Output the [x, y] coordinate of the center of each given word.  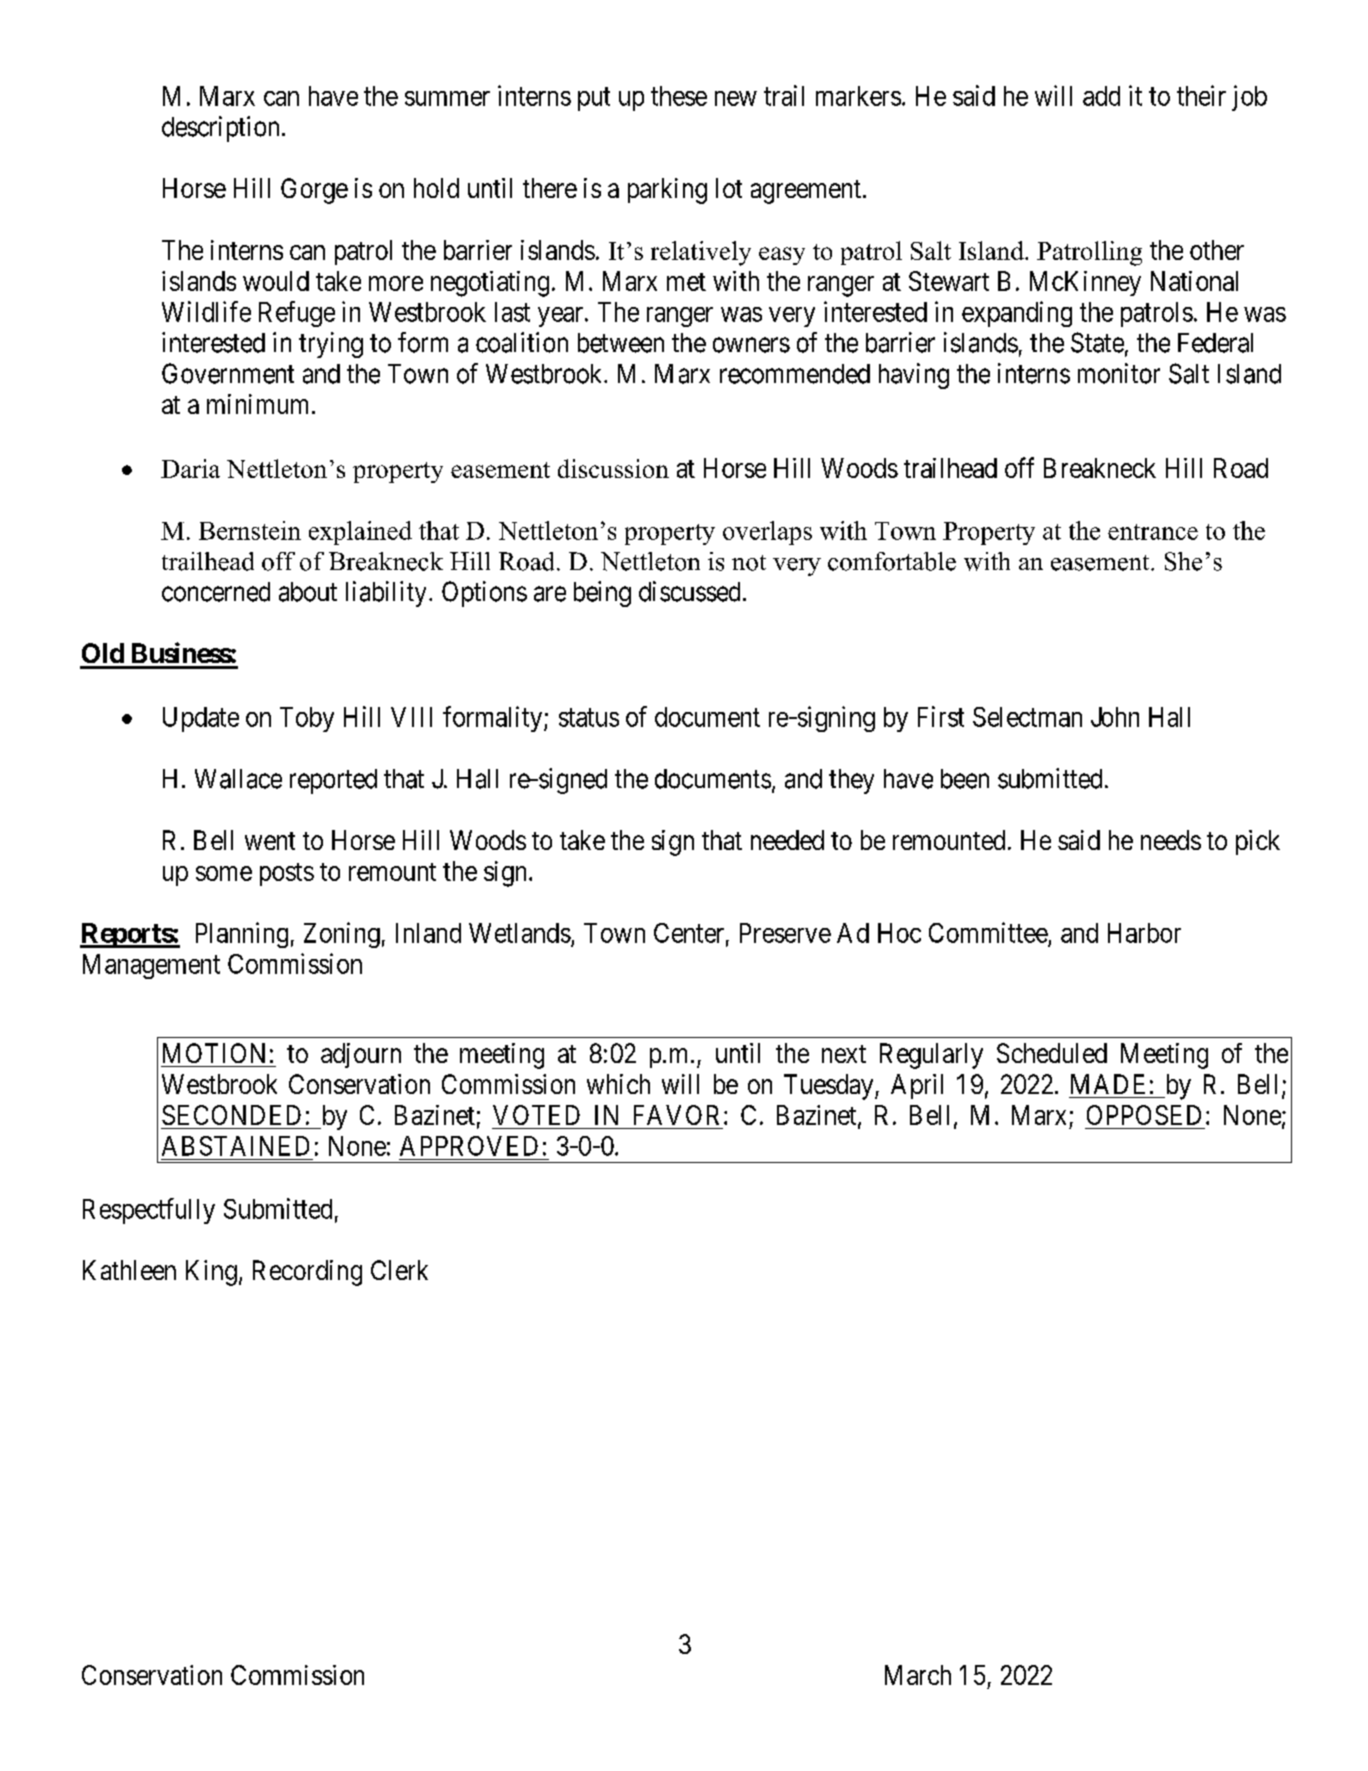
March [918, 1675]
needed [787, 840]
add [1101, 96]
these [679, 96]
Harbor [1144, 933]
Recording [307, 1273]
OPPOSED [1144, 1115]
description [220, 129]
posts [287, 874]
